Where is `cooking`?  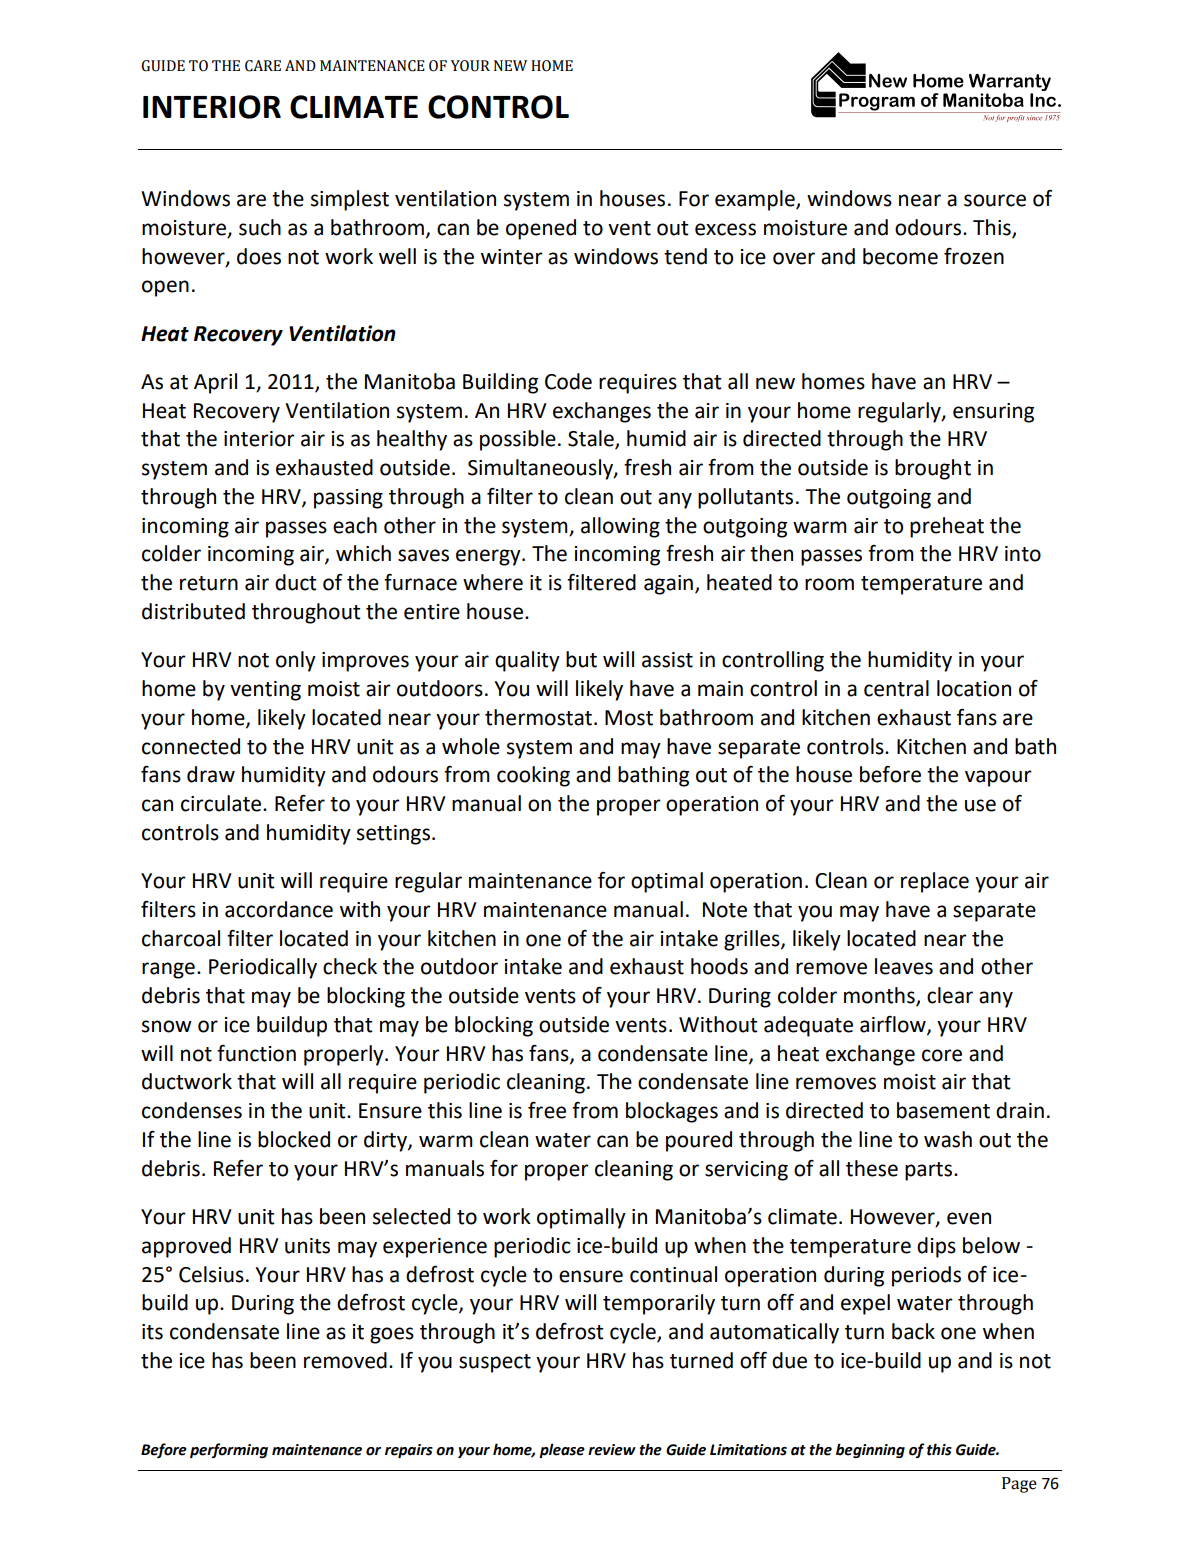
cooking is located at coordinates (533, 776).
